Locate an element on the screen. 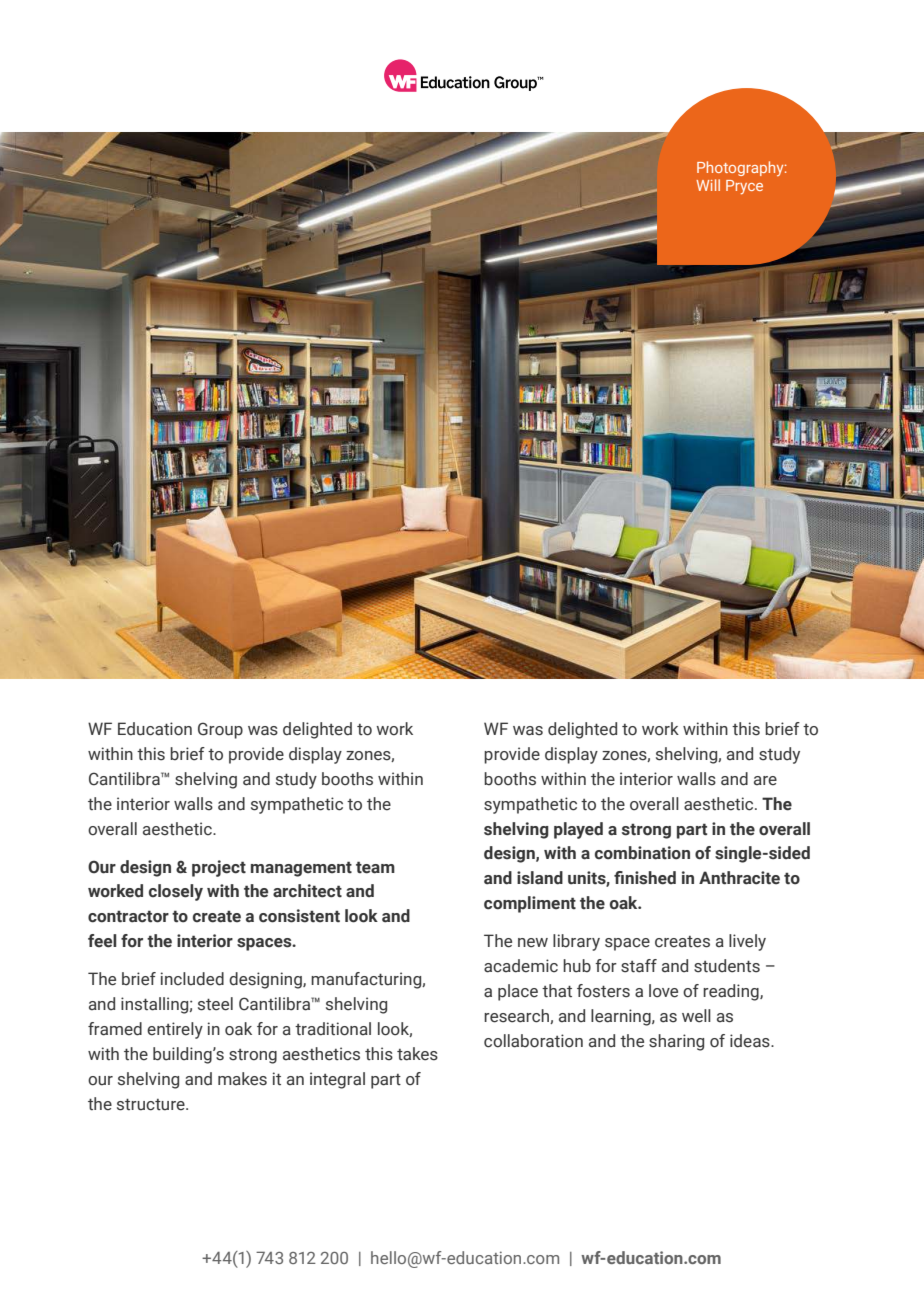 The width and height of the screenshot is (924, 1308). team is located at coordinates (375, 867).
